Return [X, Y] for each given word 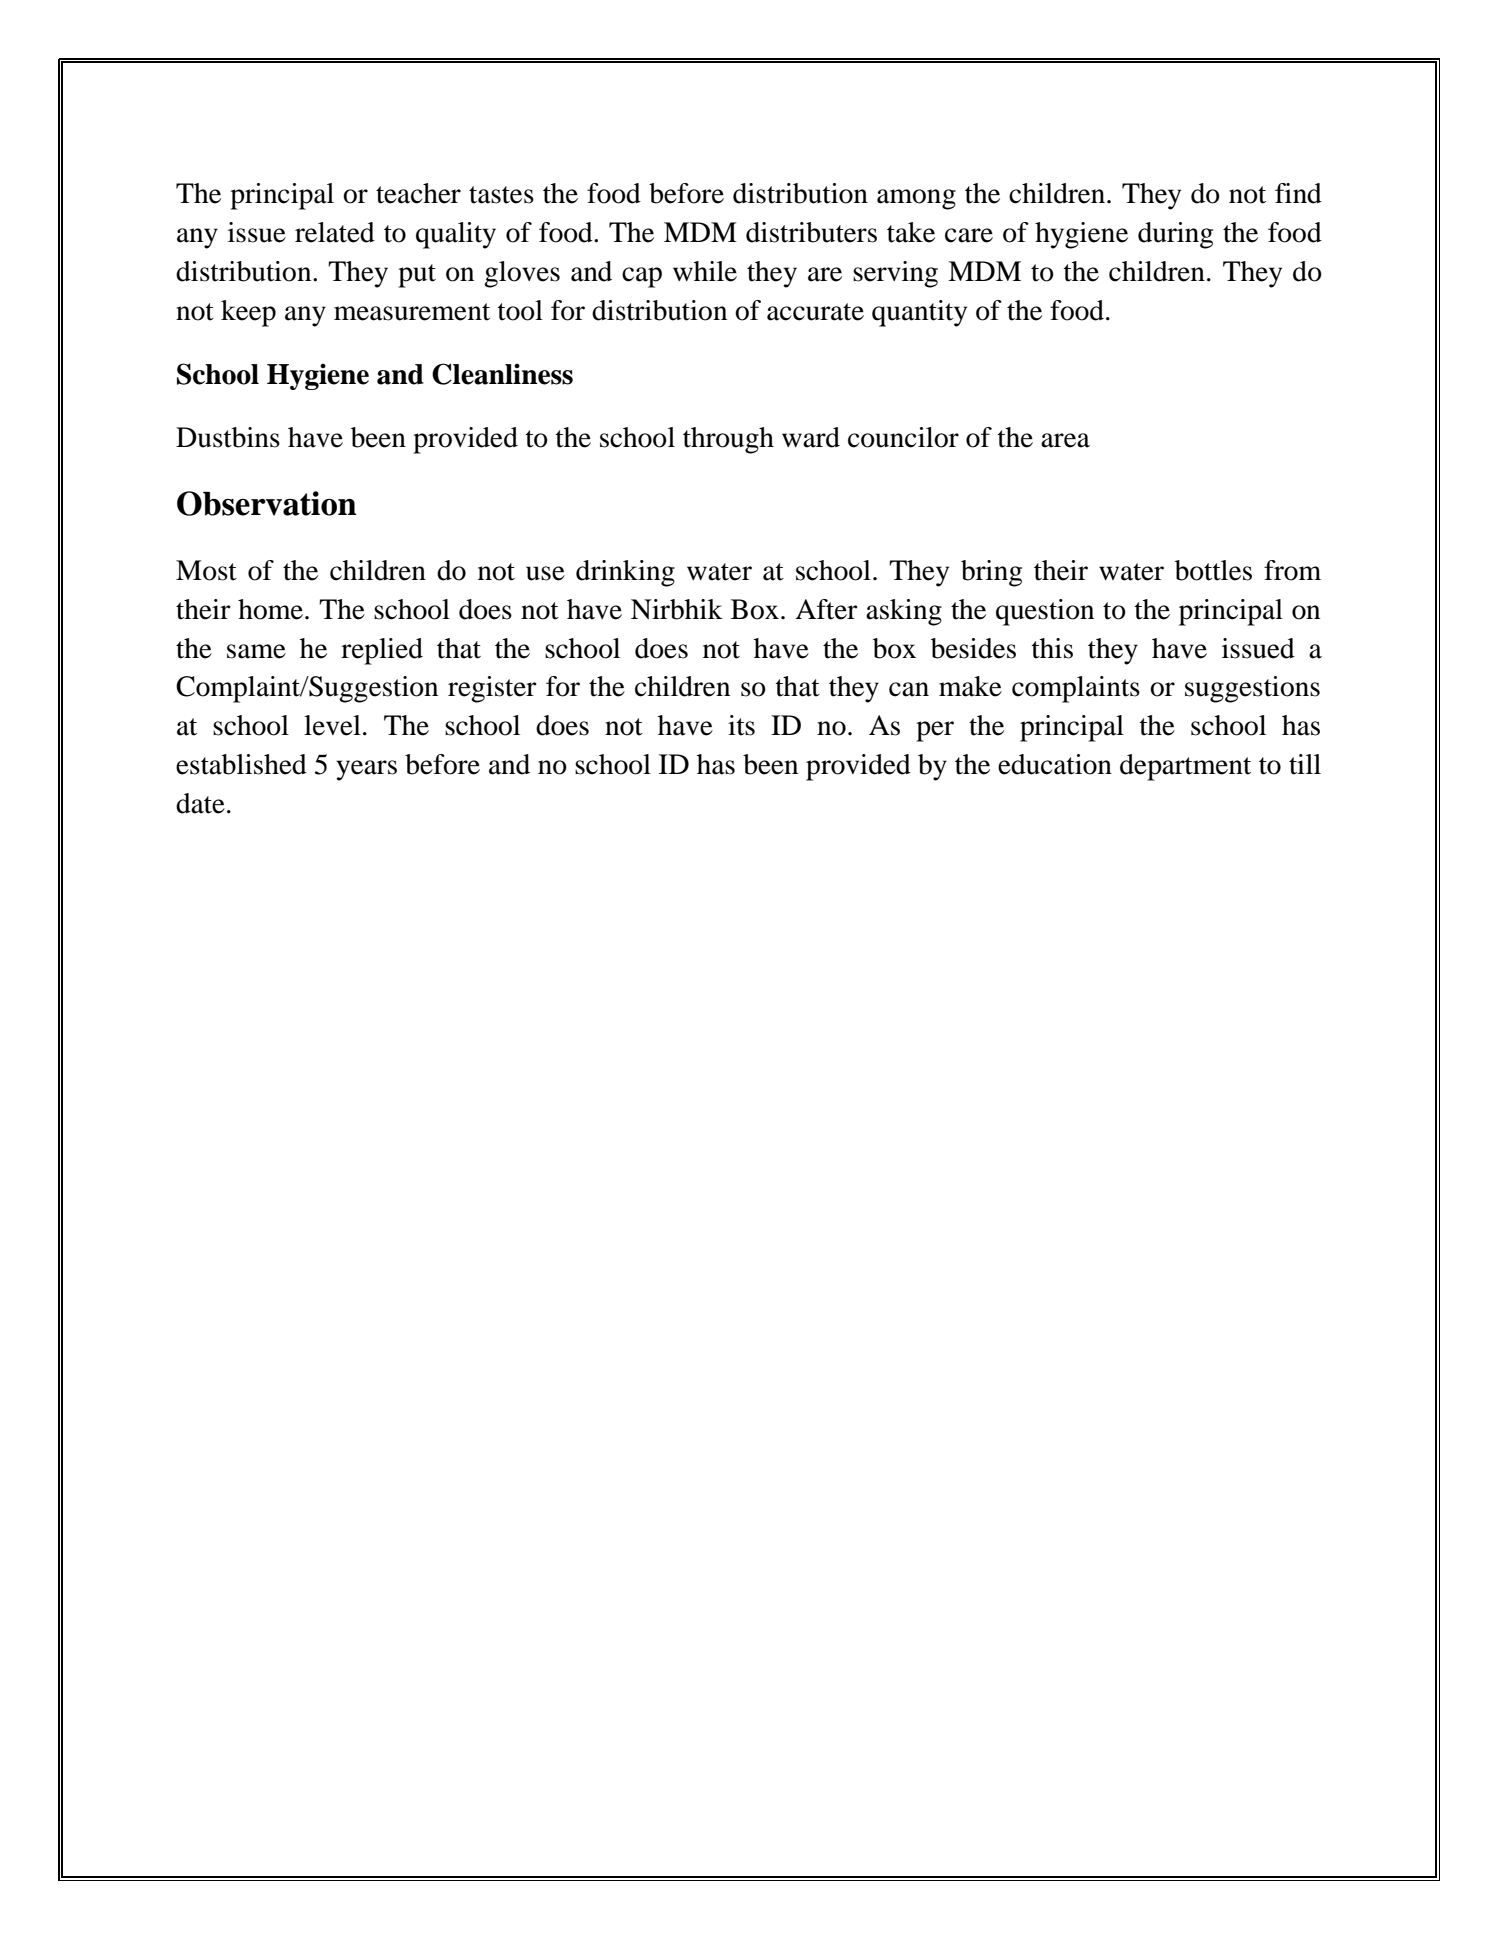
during [1175, 235]
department [1185, 767]
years [366, 770]
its [741, 725]
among [916, 199]
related [335, 232]
